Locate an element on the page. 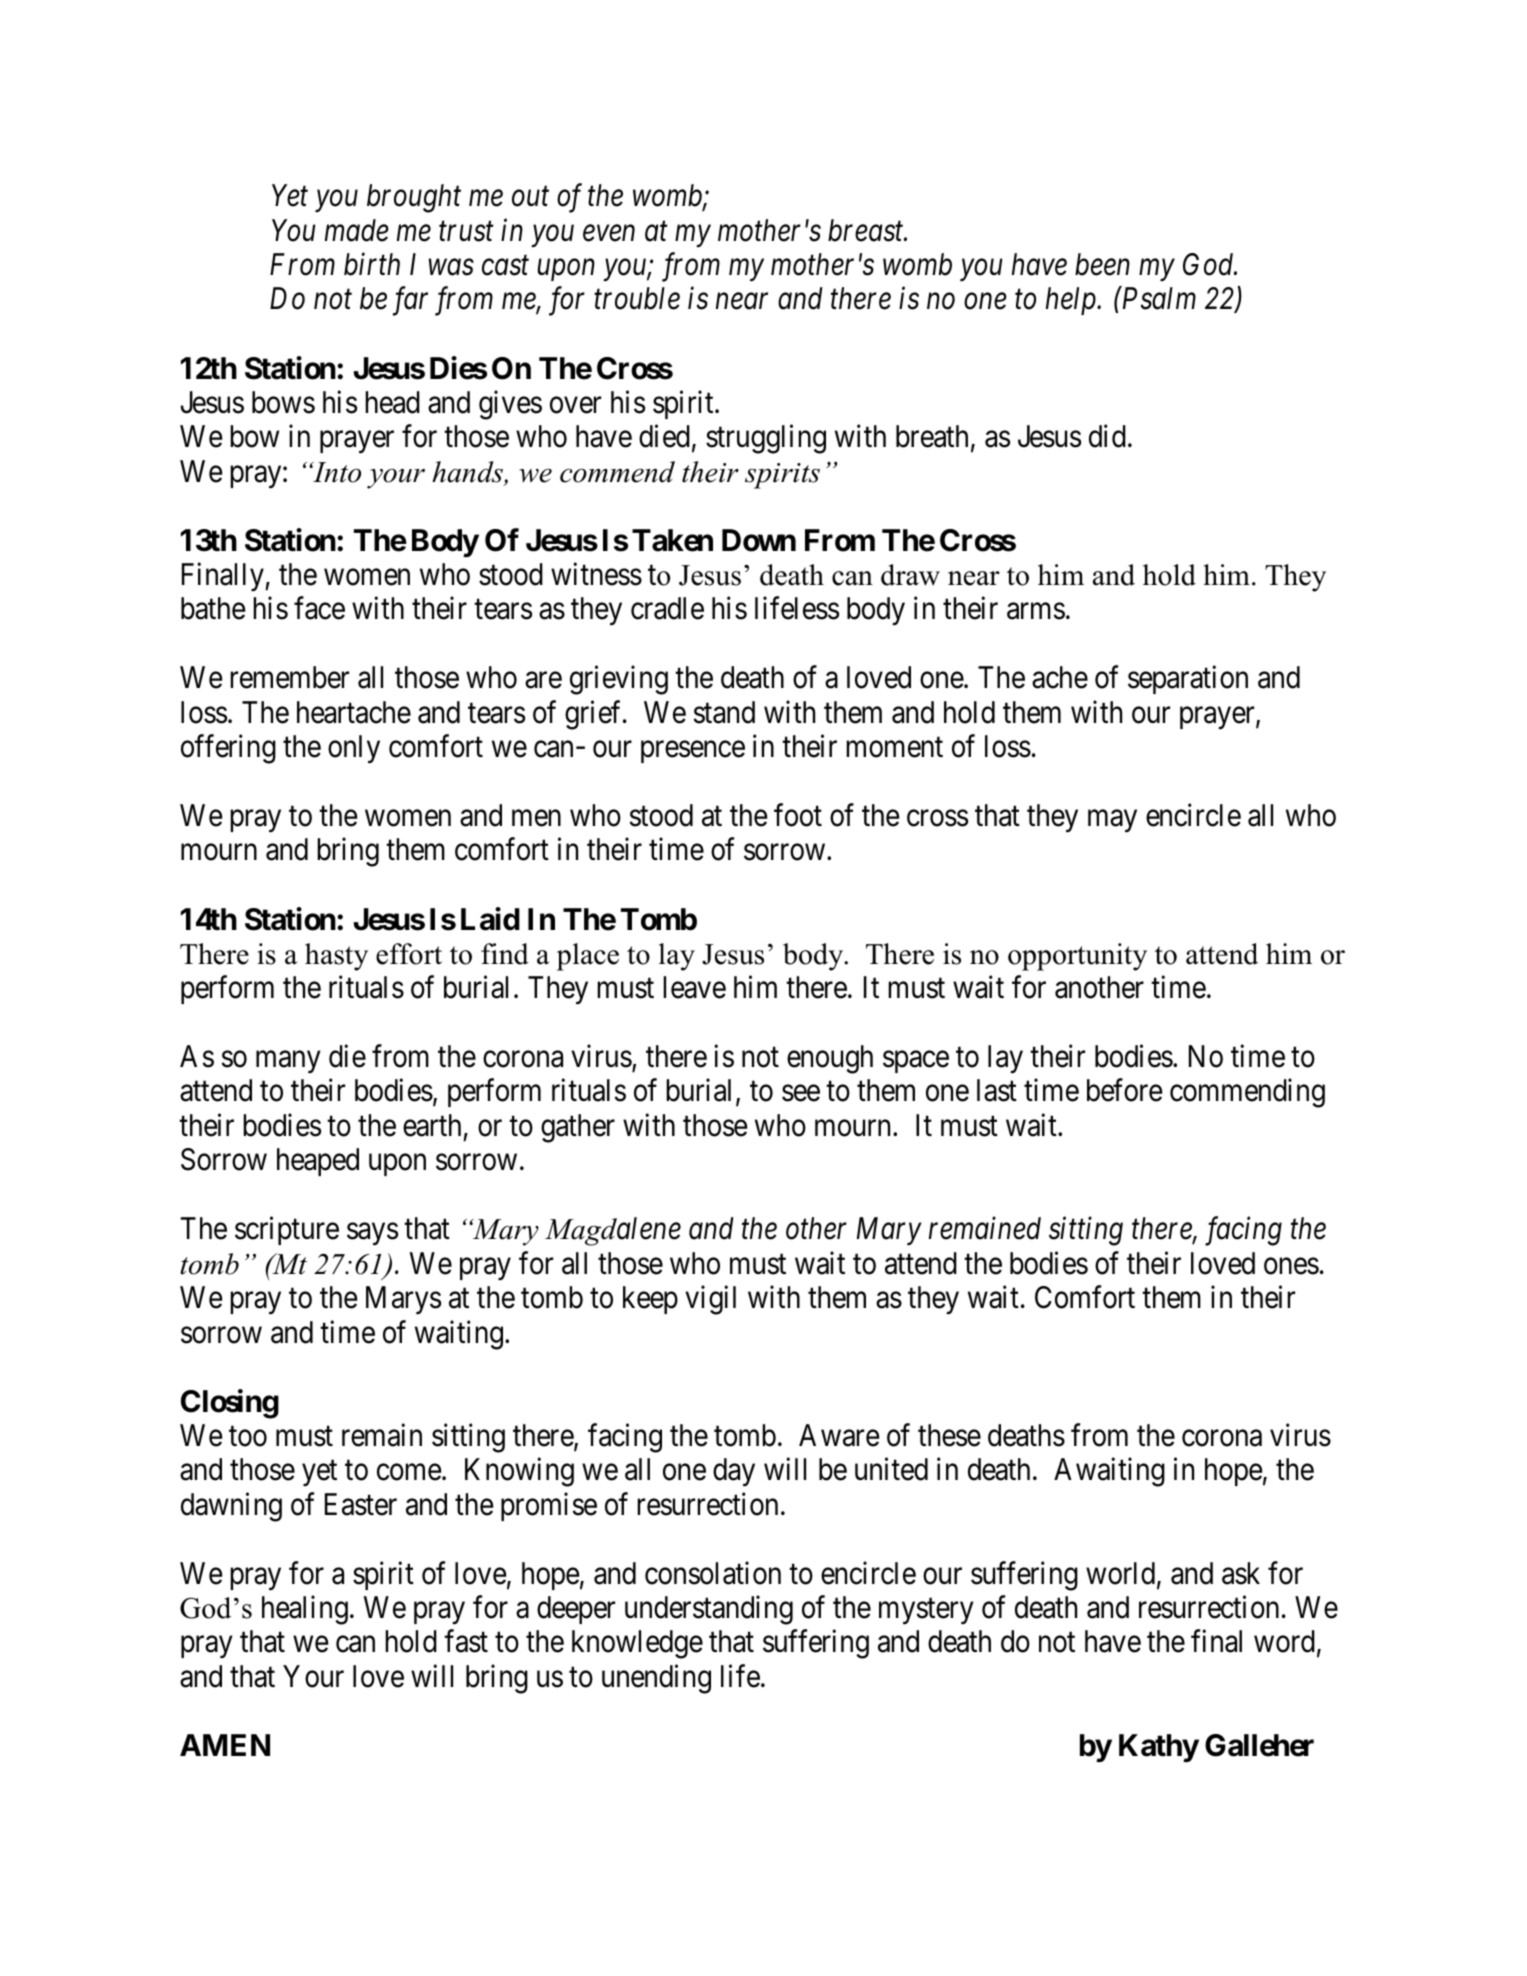 This document has width=1527, height=1976. hasty is located at coordinates (336, 957).
